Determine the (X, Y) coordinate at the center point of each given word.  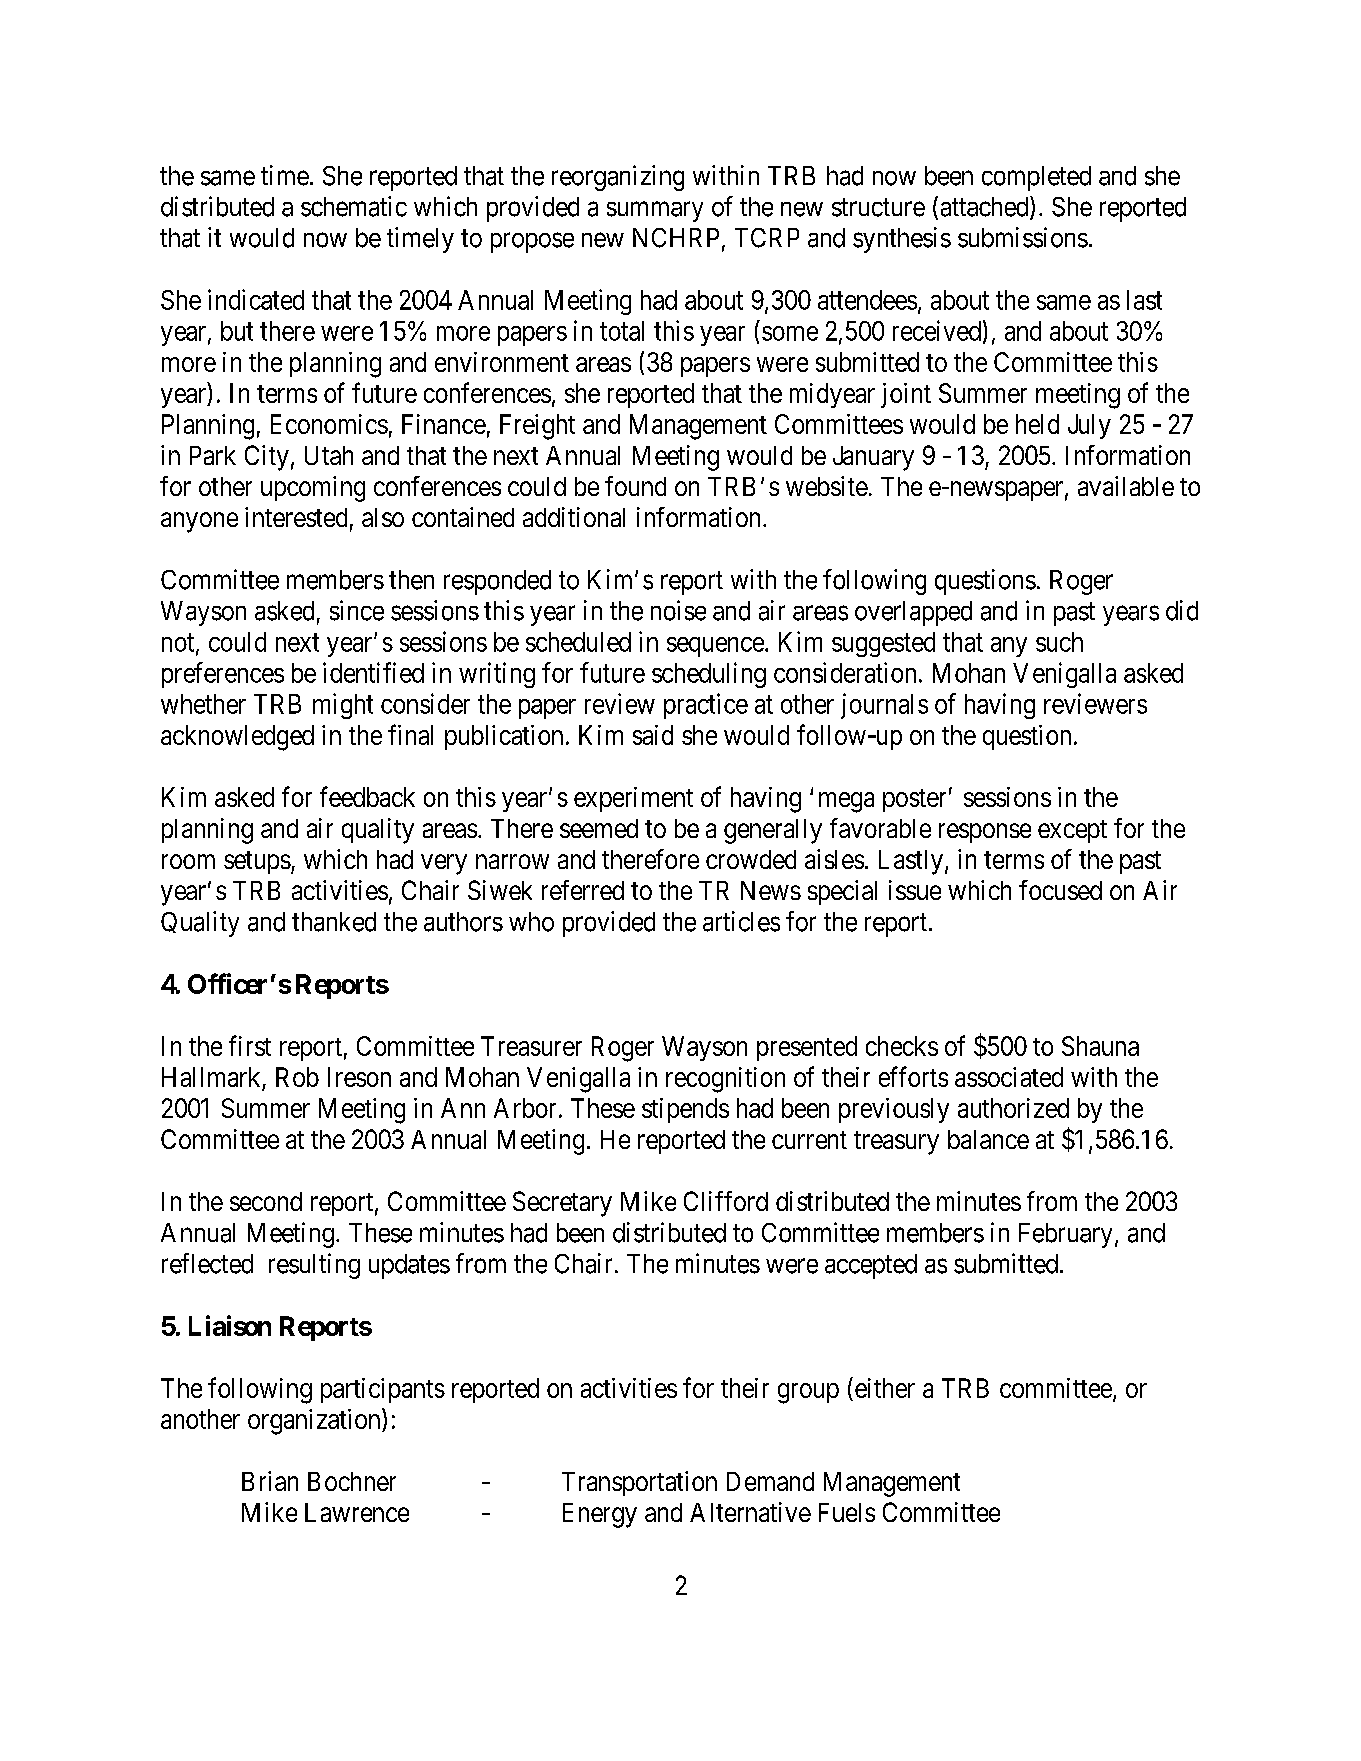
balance (988, 1139)
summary (655, 212)
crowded (751, 859)
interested (296, 517)
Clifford (726, 1201)
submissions (1023, 237)
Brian (270, 1481)
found (635, 486)
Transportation (639, 1483)
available (1126, 486)
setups (257, 862)
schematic (354, 206)
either (885, 1388)
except (1072, 831)
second (266, 1201)
